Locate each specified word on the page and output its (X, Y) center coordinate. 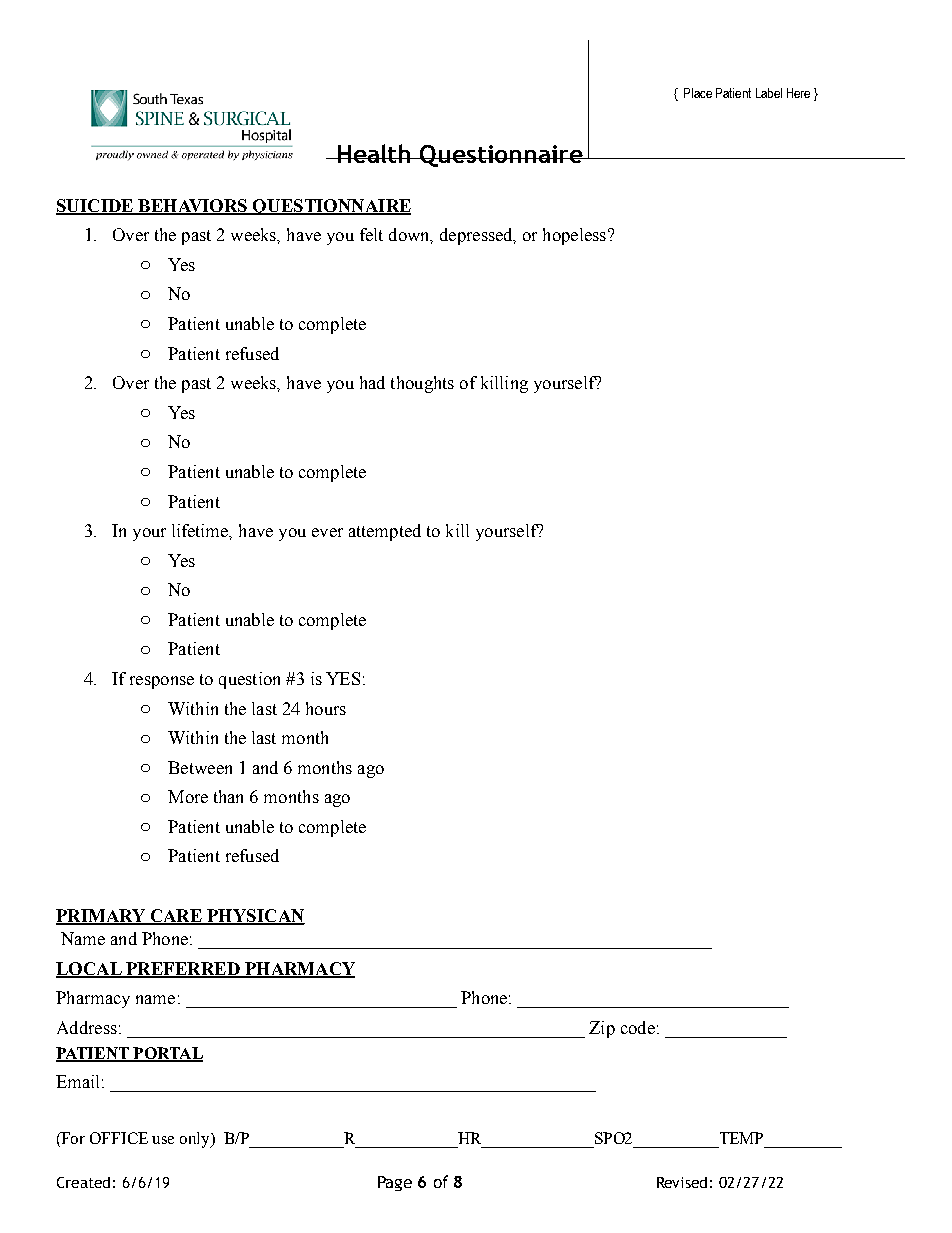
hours (326, 708)
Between (200, 767)
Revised (682, 1182)
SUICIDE (95, 206)
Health (374, 153)
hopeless (574, 236)
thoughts (422, 384)
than (228, 796)
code (638, 1027)
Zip (602, 1029)
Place (698, 93)
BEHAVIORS (193, 206)
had (372, 382)
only (196, 1140)
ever (327, 532)
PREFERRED (183, 969)
